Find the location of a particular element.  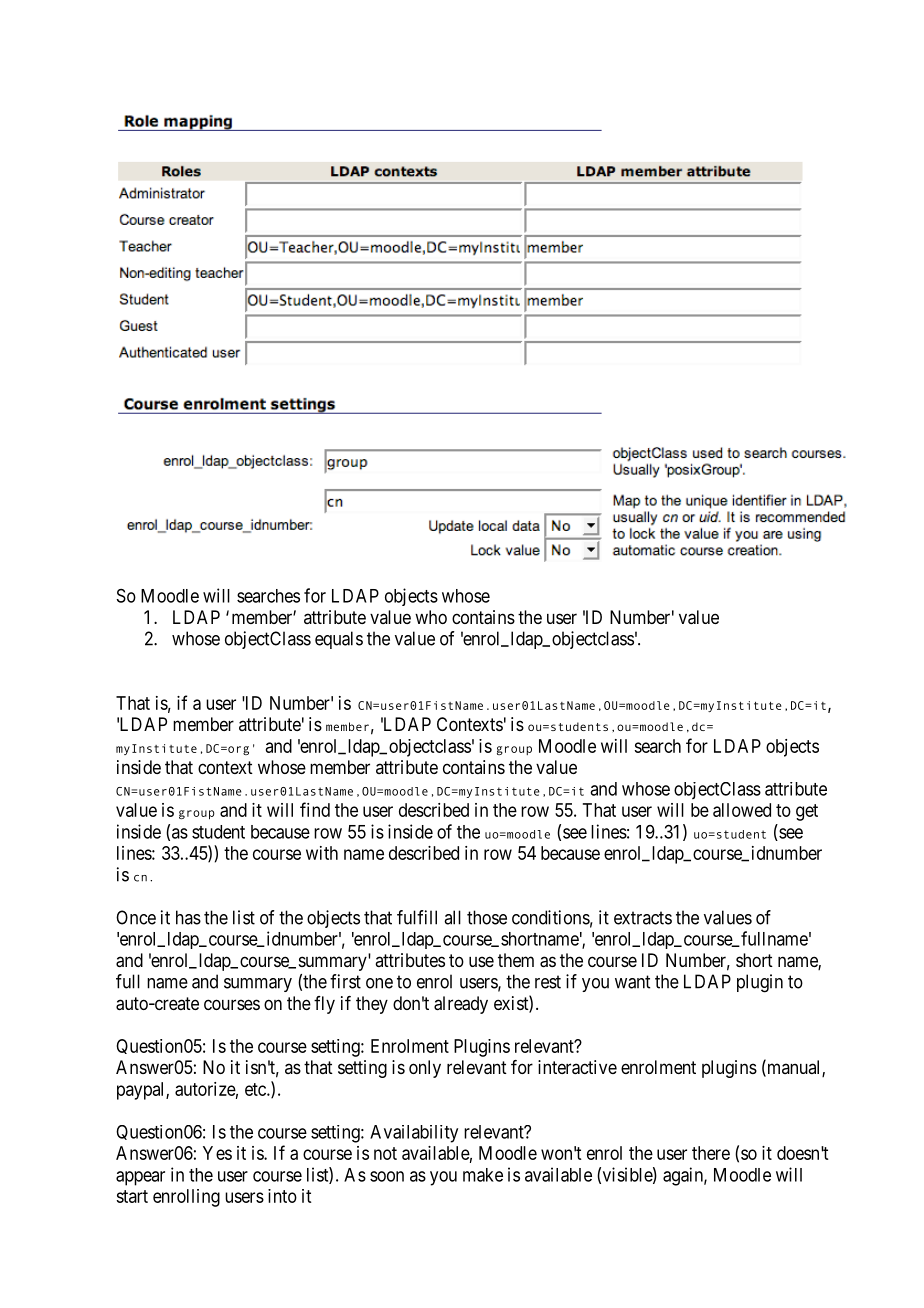

already is located at coordinates (461, 1005).
